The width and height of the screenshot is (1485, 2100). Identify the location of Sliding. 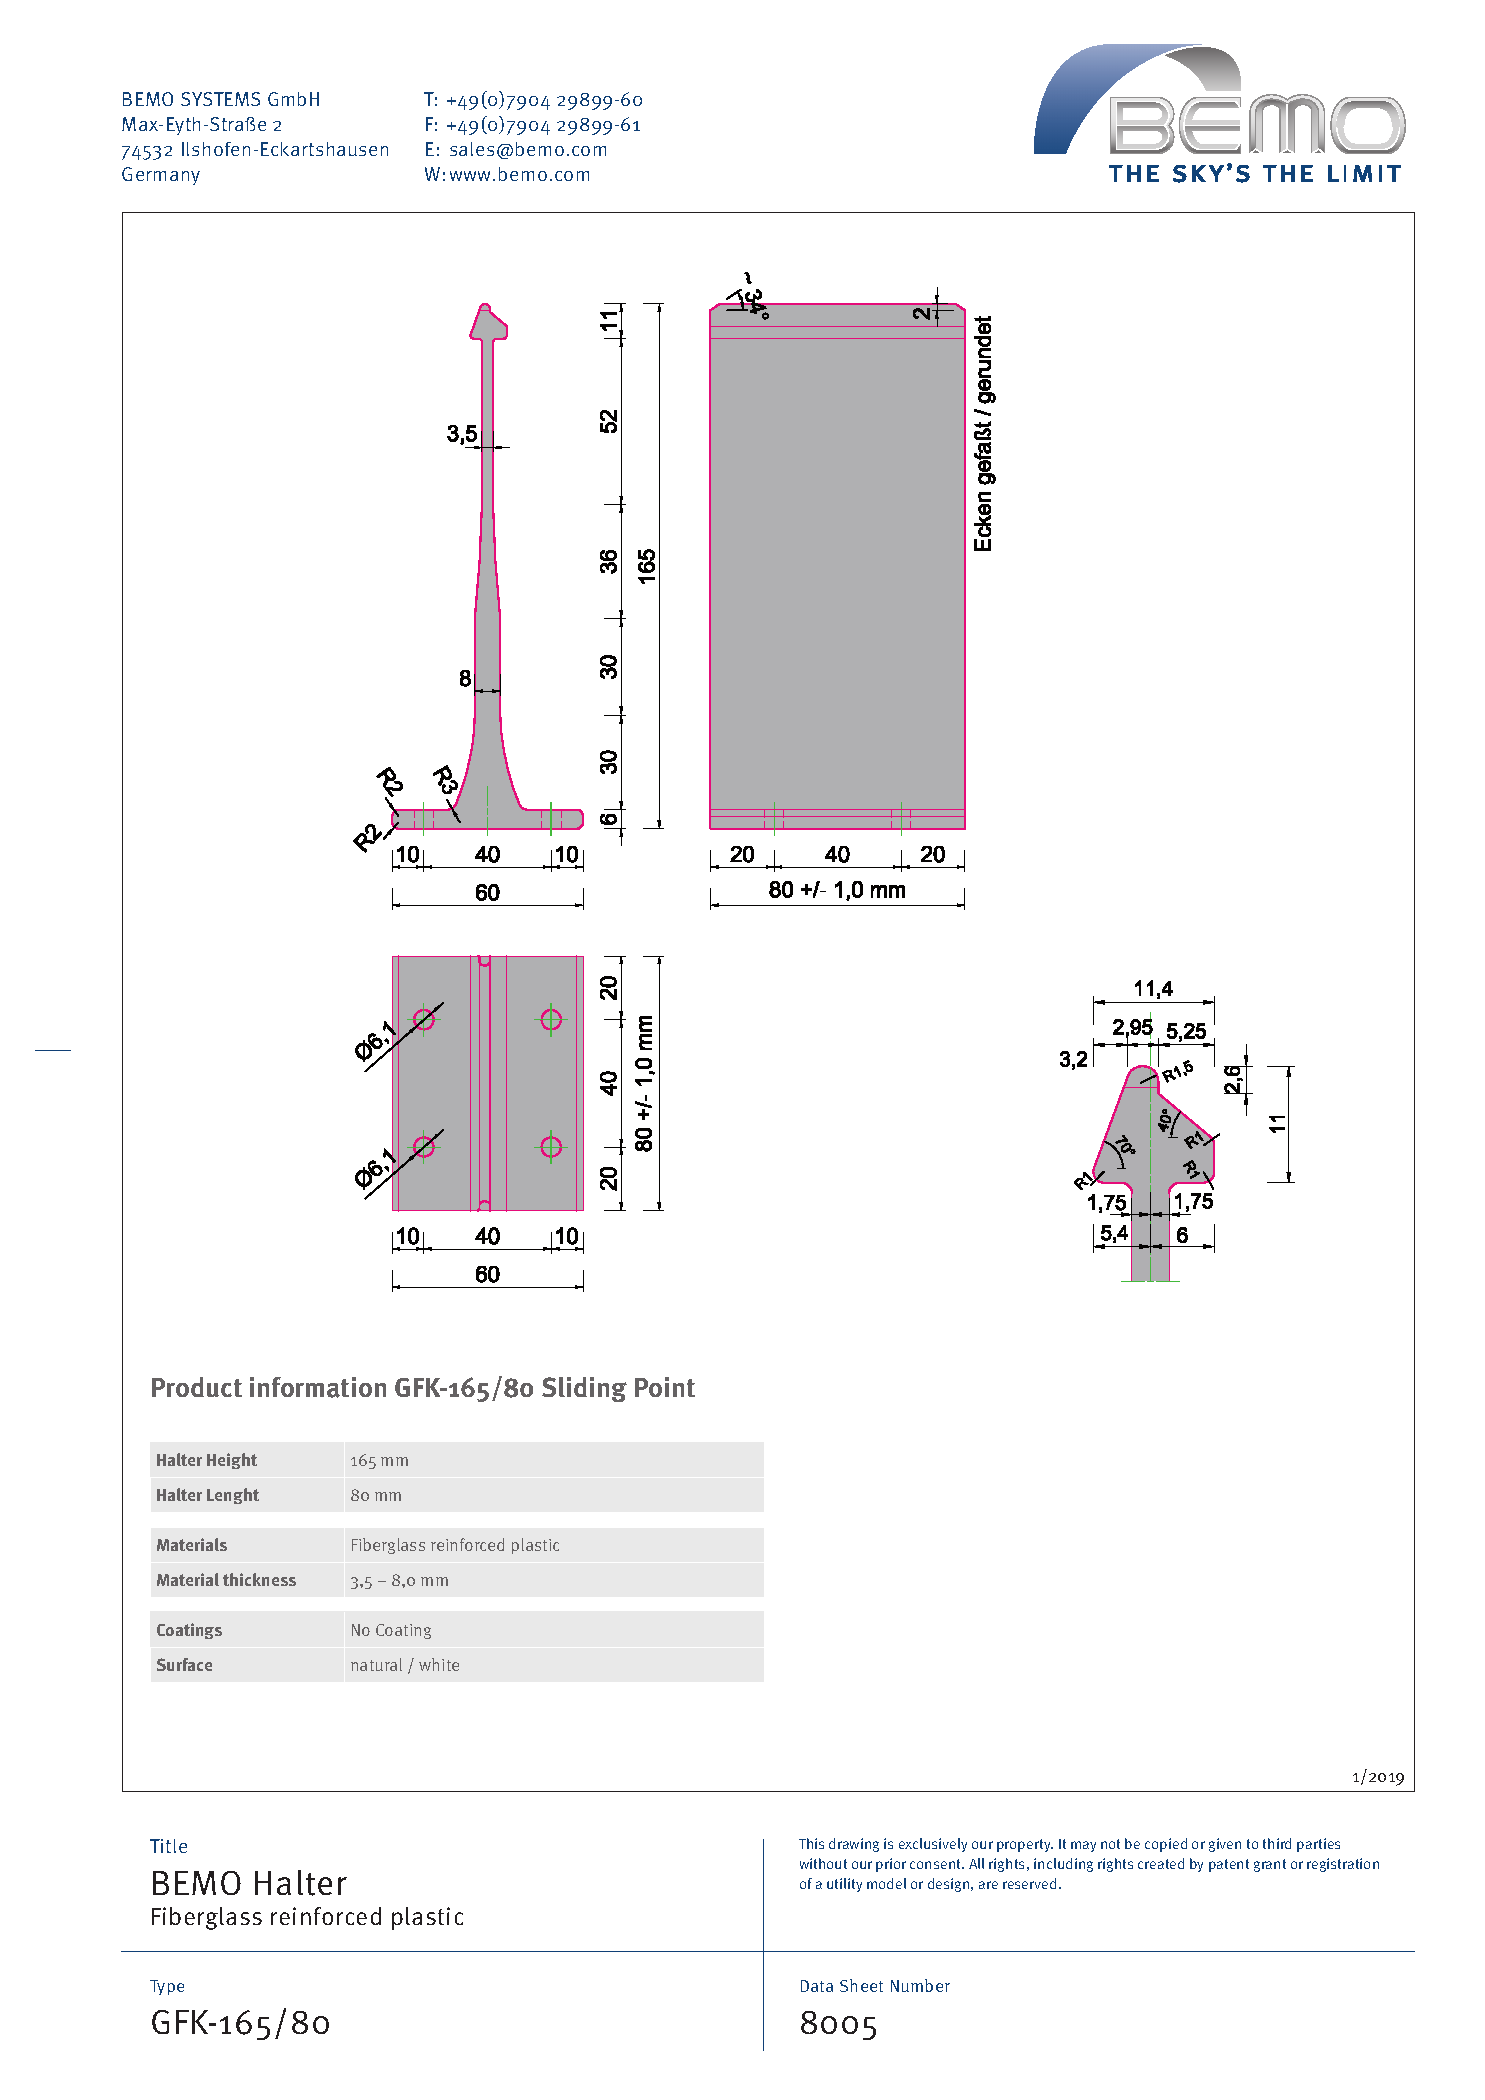
(584, 1389).
